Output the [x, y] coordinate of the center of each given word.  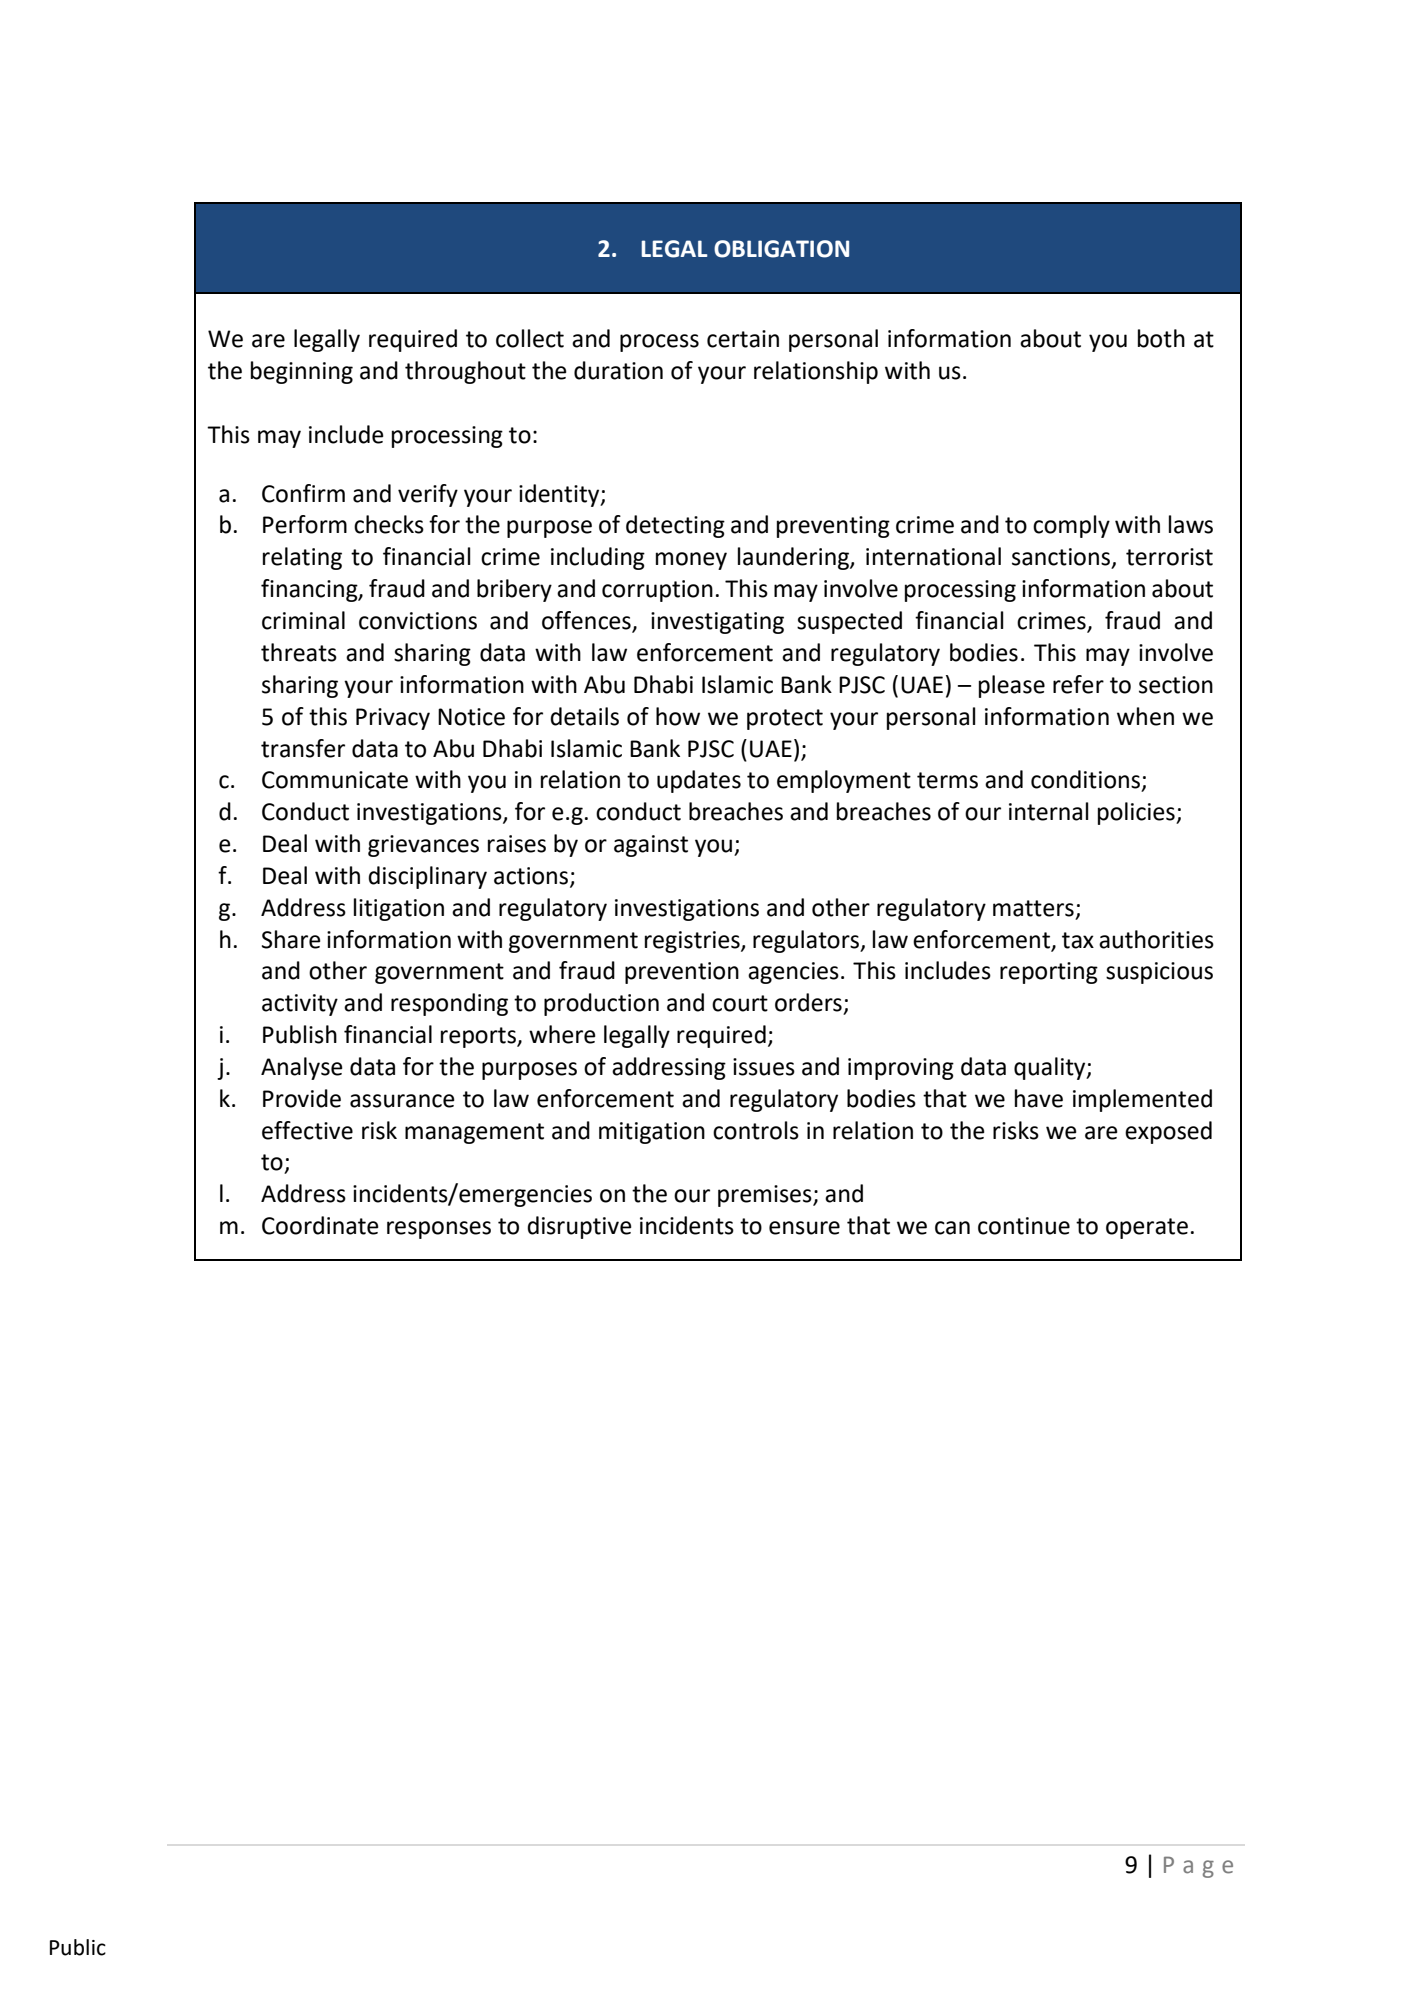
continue [1024, 1226]
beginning [302, 372]
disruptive [579, 1227]
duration [618, 370]
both [1161, 338]
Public [78, 1947]
